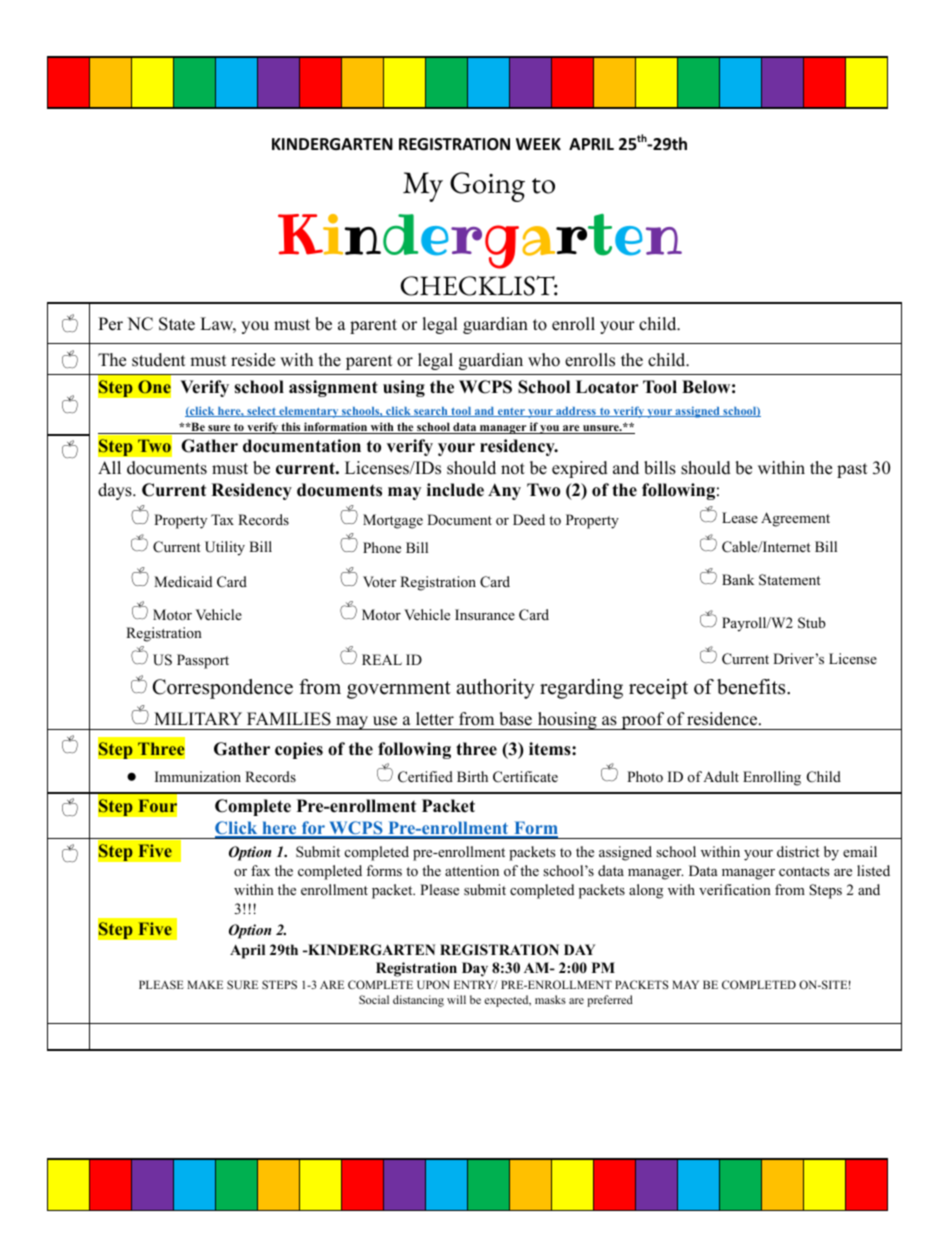 The height and width of the screenshot is (1233, 952). I want to click on WEEK, so click(538, 144).
